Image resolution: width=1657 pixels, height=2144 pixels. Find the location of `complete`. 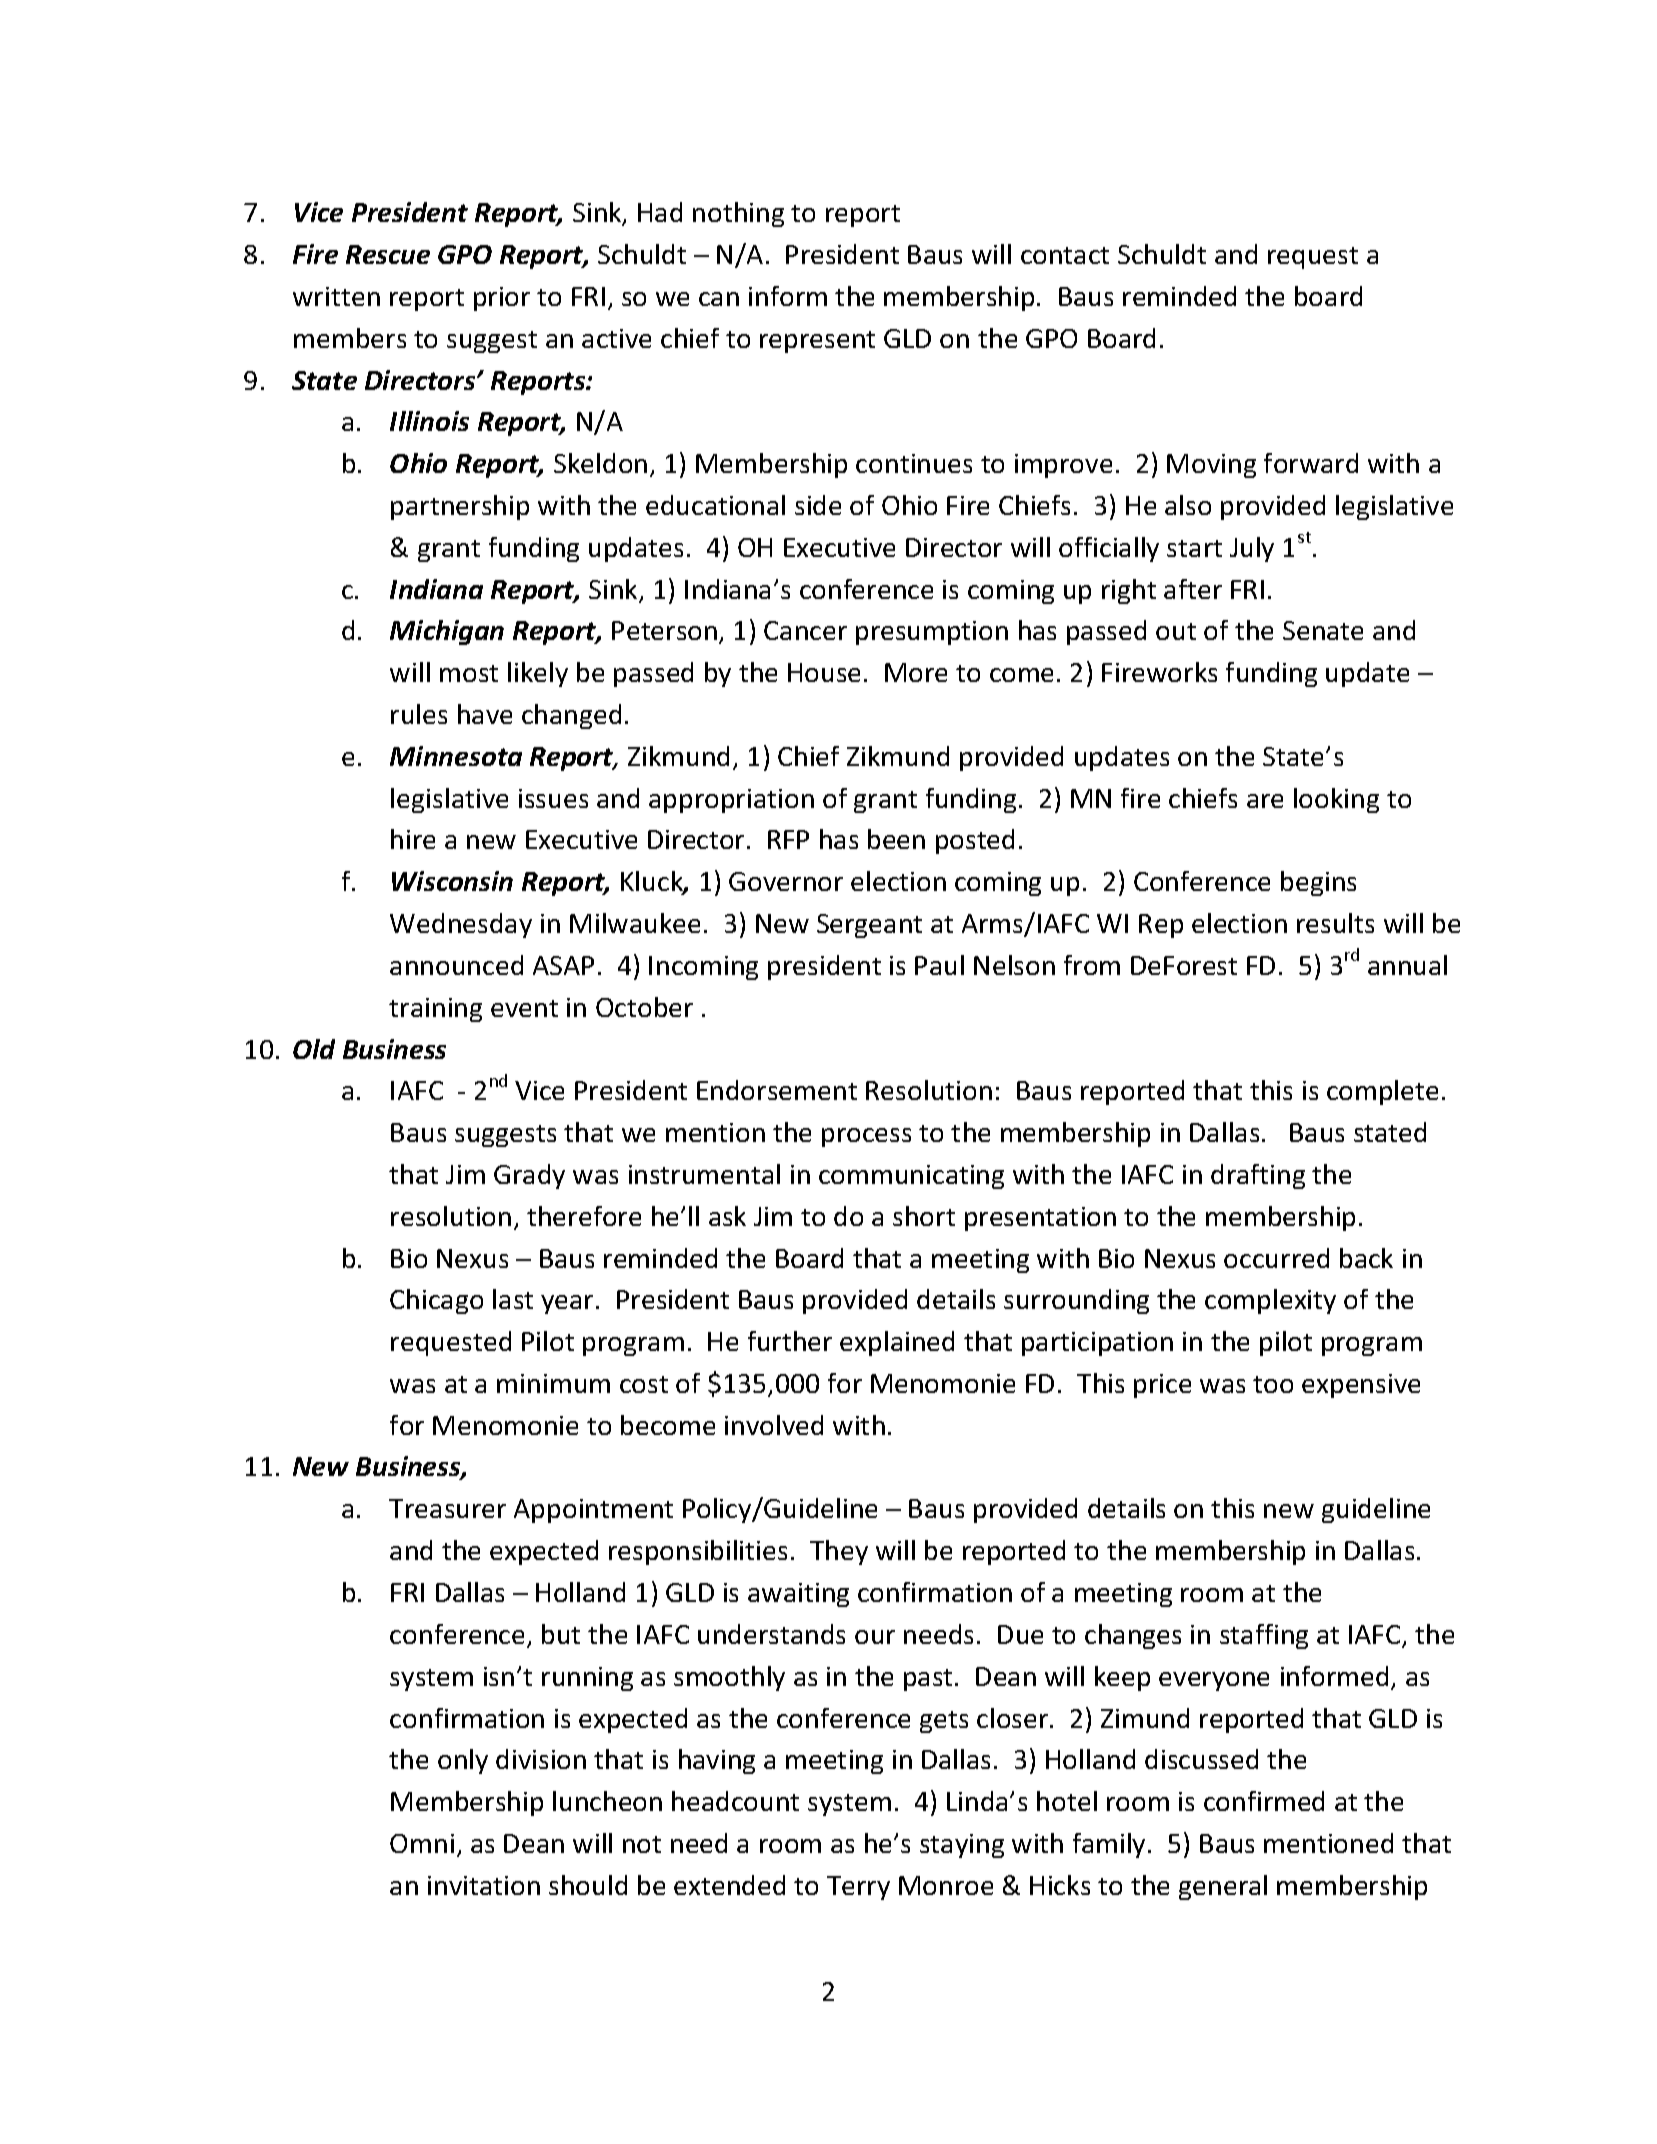

complete is located at coordinates (1382, 1092).
